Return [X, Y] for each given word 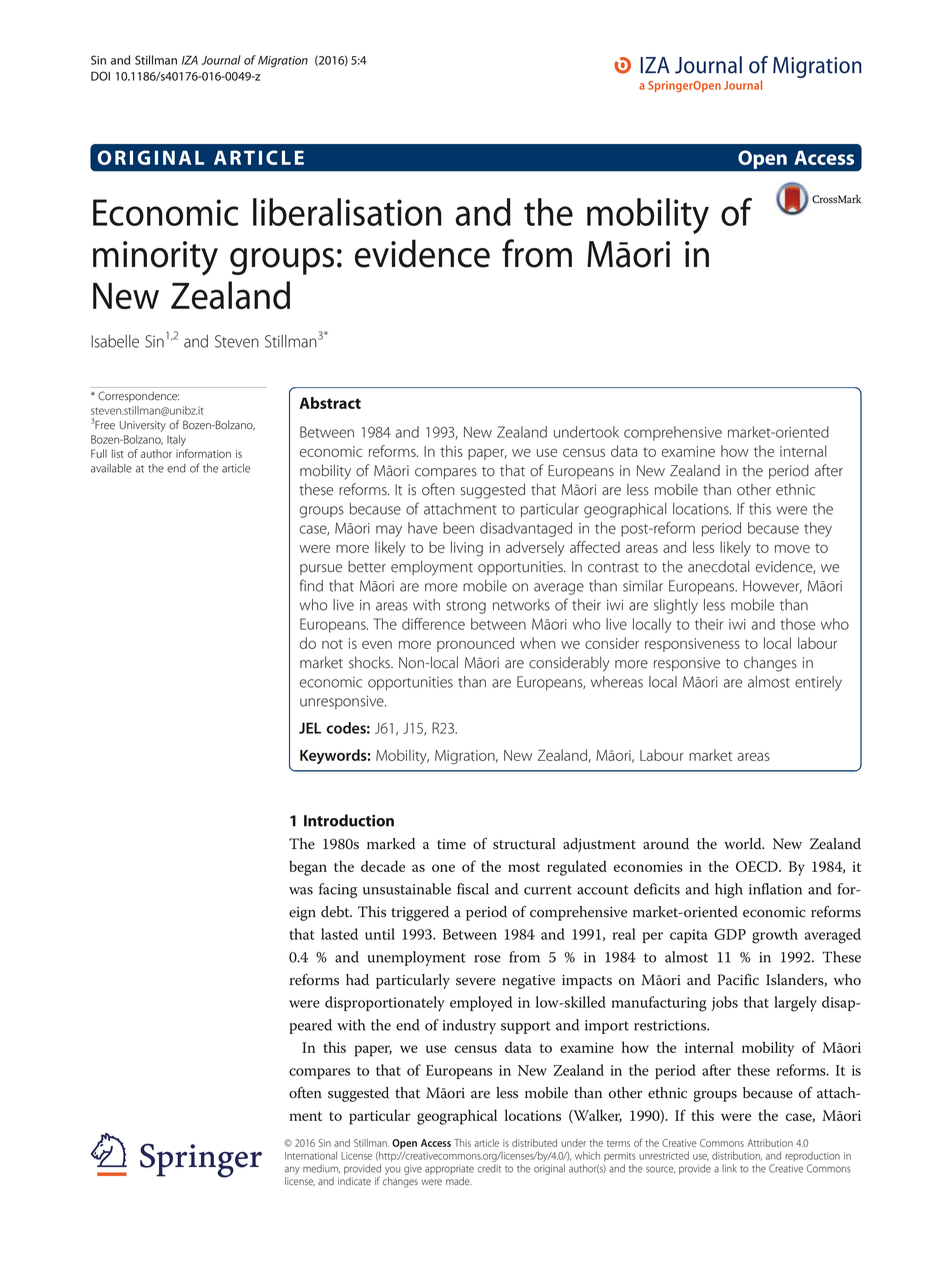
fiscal [473, 889]
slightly [676, 606]
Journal [221, 60]
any [292, 1170]
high [729, 890]
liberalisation [347, 212]
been [458, 528]
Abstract [330, 403]
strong [466, 607]
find [311, 585]
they [818, 529]
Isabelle [115, 341]
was [301, 891]
